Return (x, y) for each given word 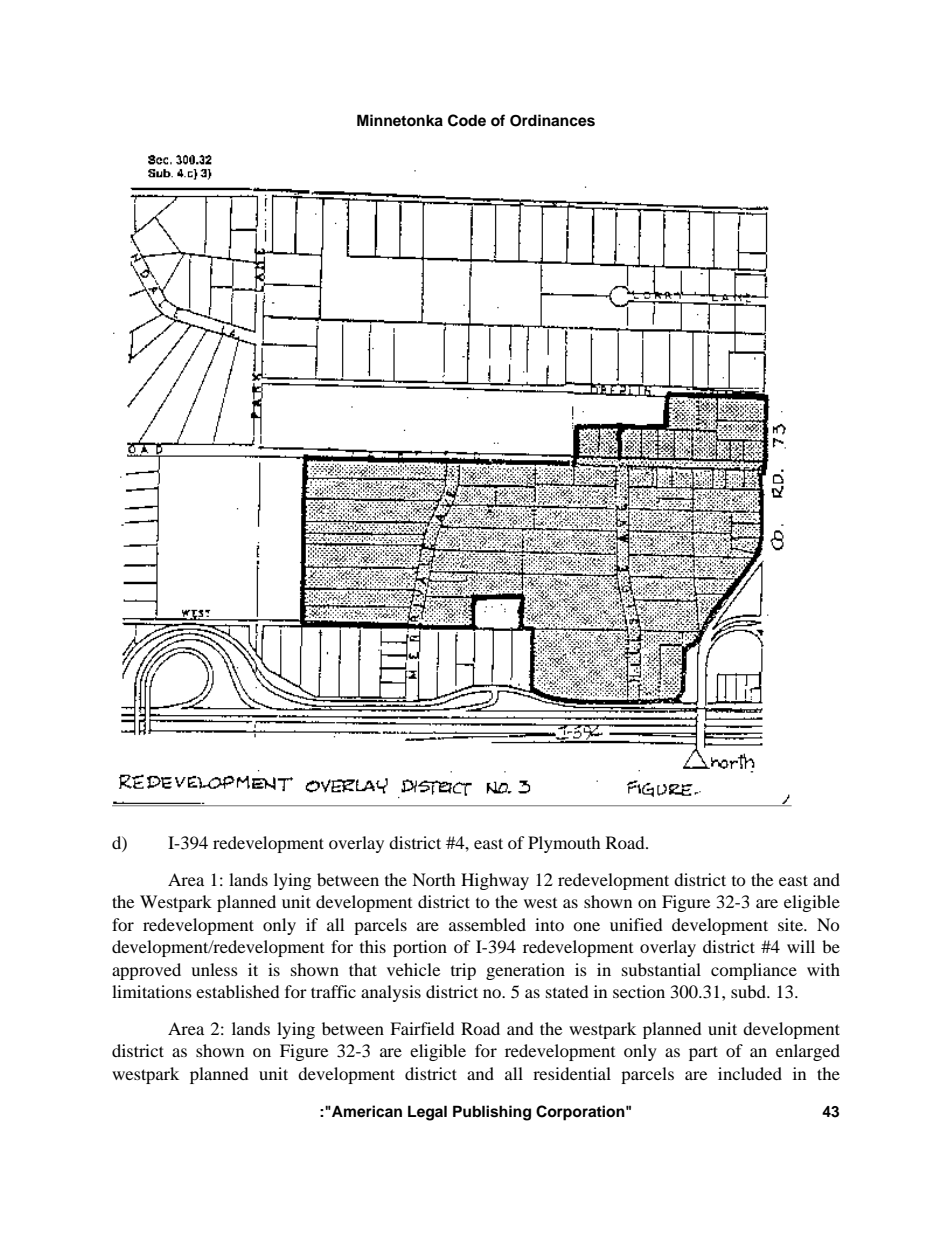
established (238, 991)
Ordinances (552, 120)
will (801, 946)
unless (214, 969)
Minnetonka (400, 120)
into (549, 924)
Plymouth (564, 844)
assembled (487, 924)
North (434, 879)
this (373, 946)
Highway (495, 881)
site (791, 924)
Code (467, 120)
